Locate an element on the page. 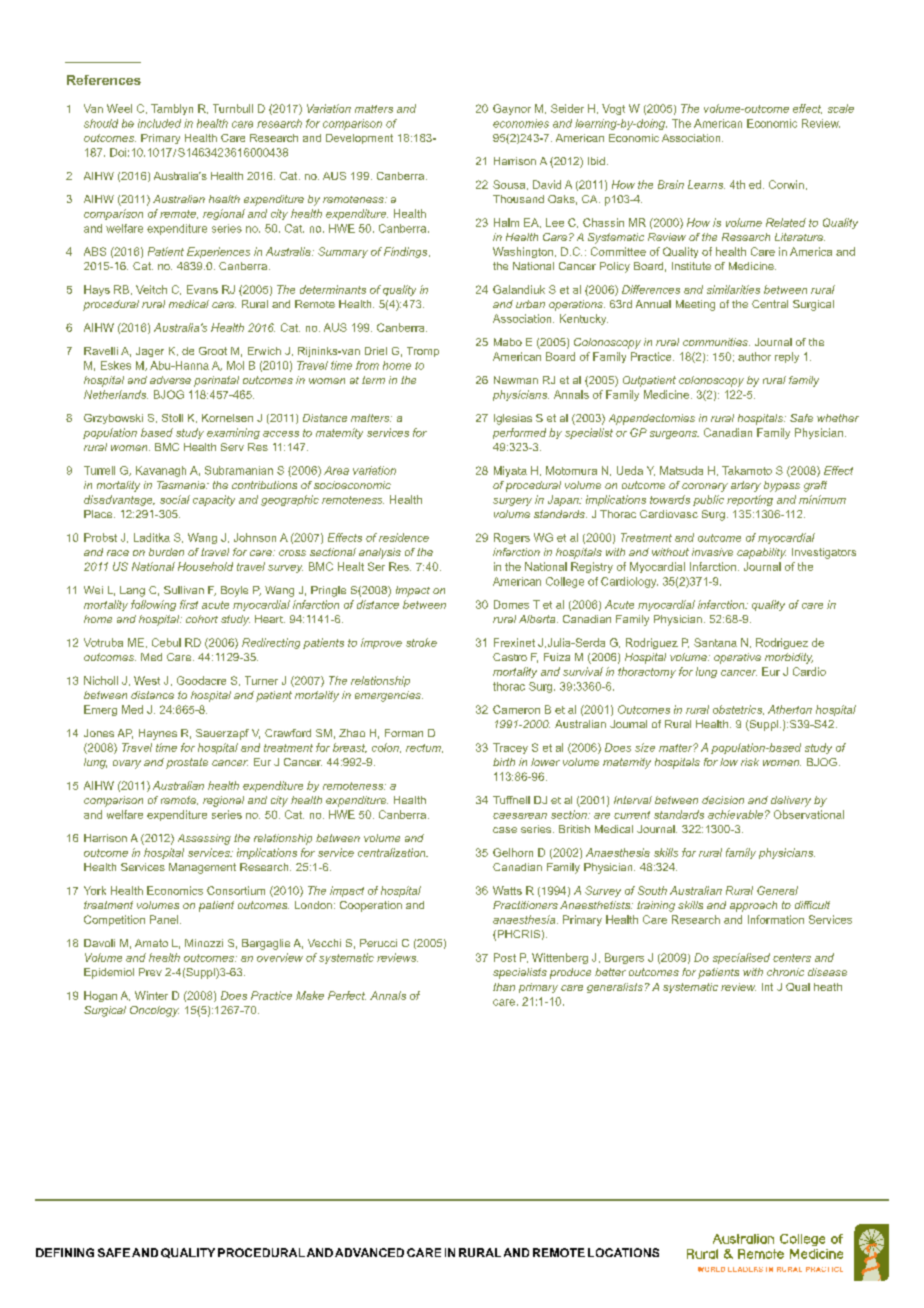  scale is located at coordinates (841, 108).
